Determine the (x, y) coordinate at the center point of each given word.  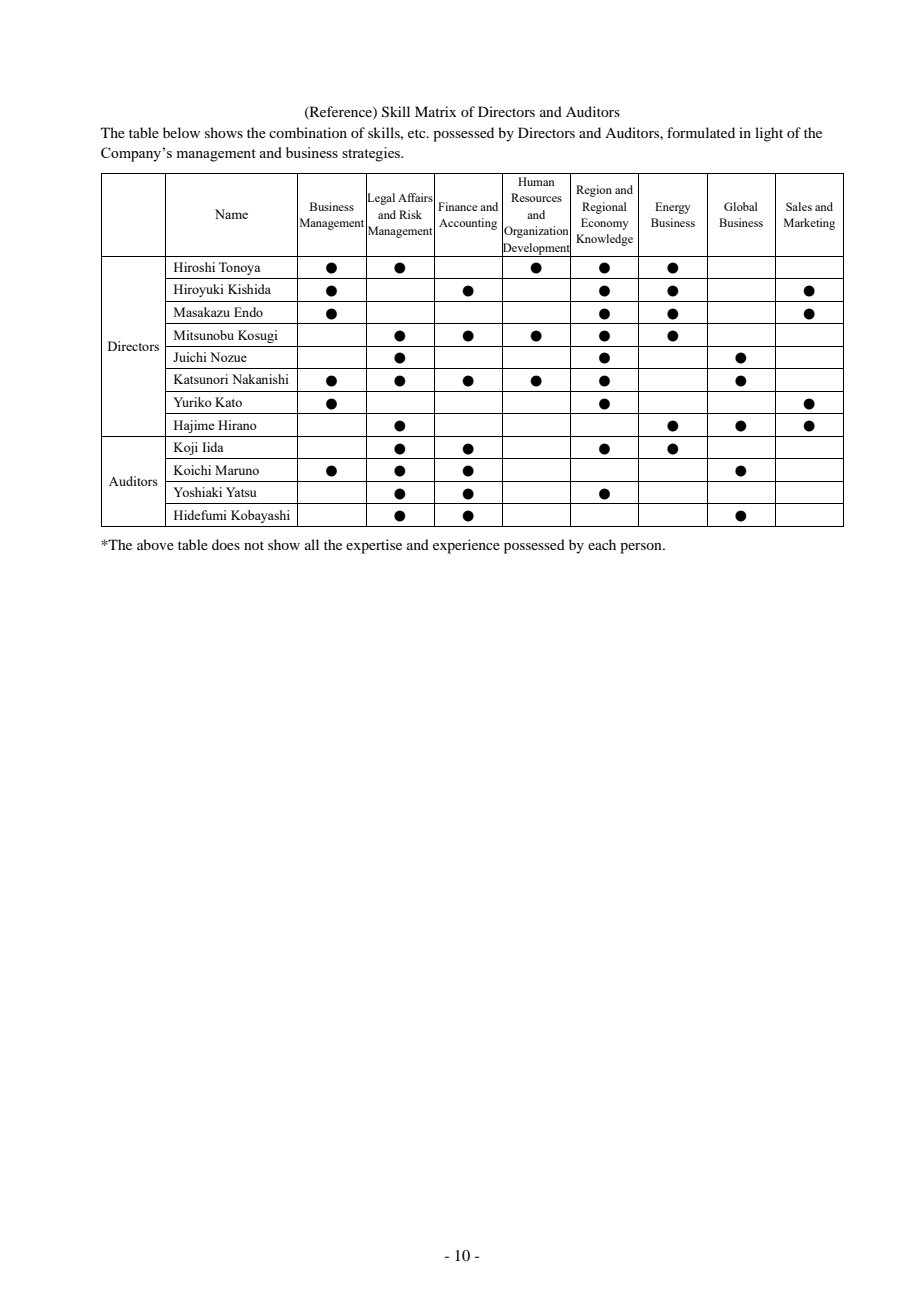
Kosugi (258, 336)
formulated (701, 132)
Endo (248, 312)
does (226, 544)
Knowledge (604, 240)
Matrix (435, 111)
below (181, 132)
